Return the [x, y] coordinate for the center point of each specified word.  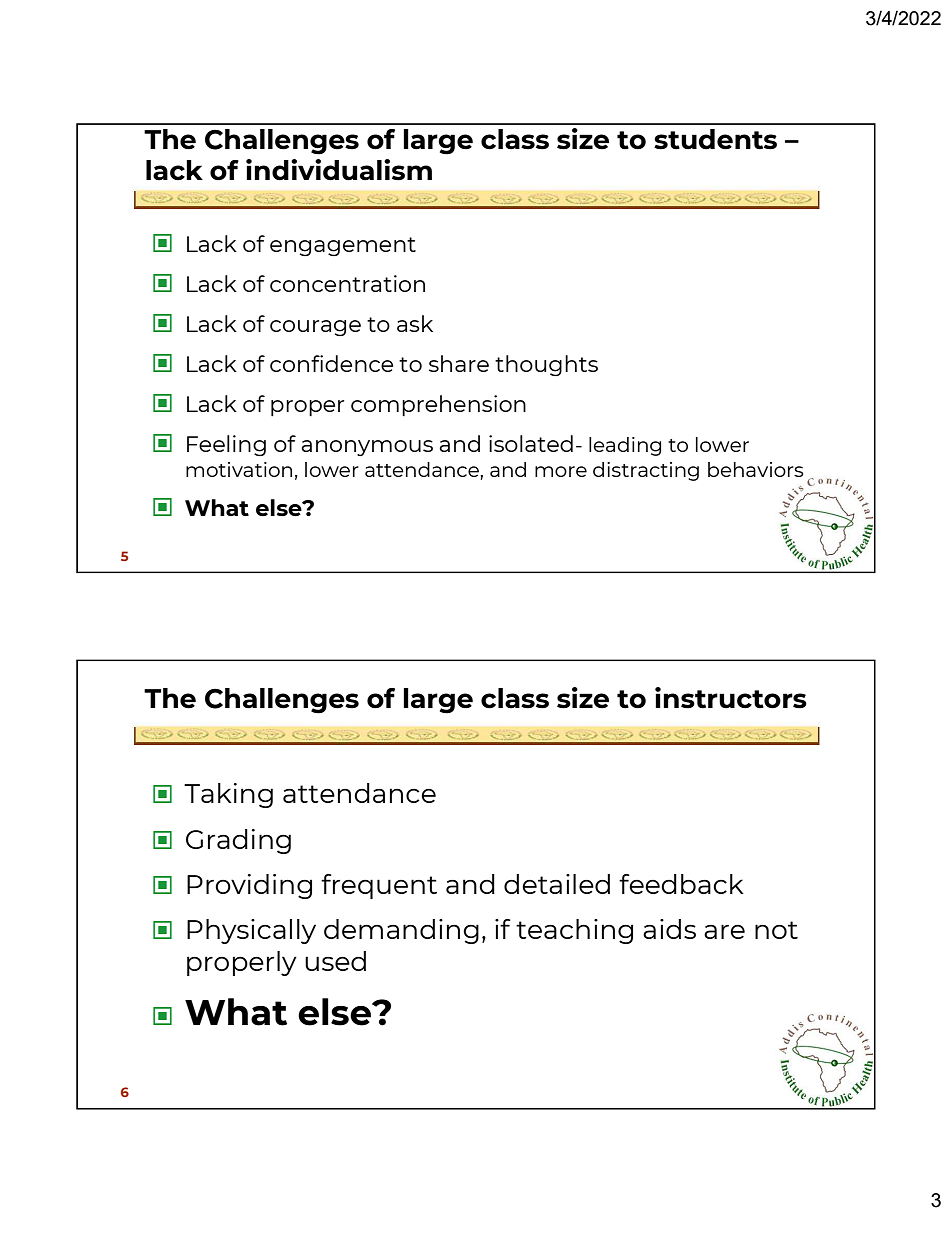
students [715, 139]
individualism [339, 170]
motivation [239, 469]
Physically [251, 931]
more [561, 471]
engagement [343, 246]
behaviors [755, 469]
